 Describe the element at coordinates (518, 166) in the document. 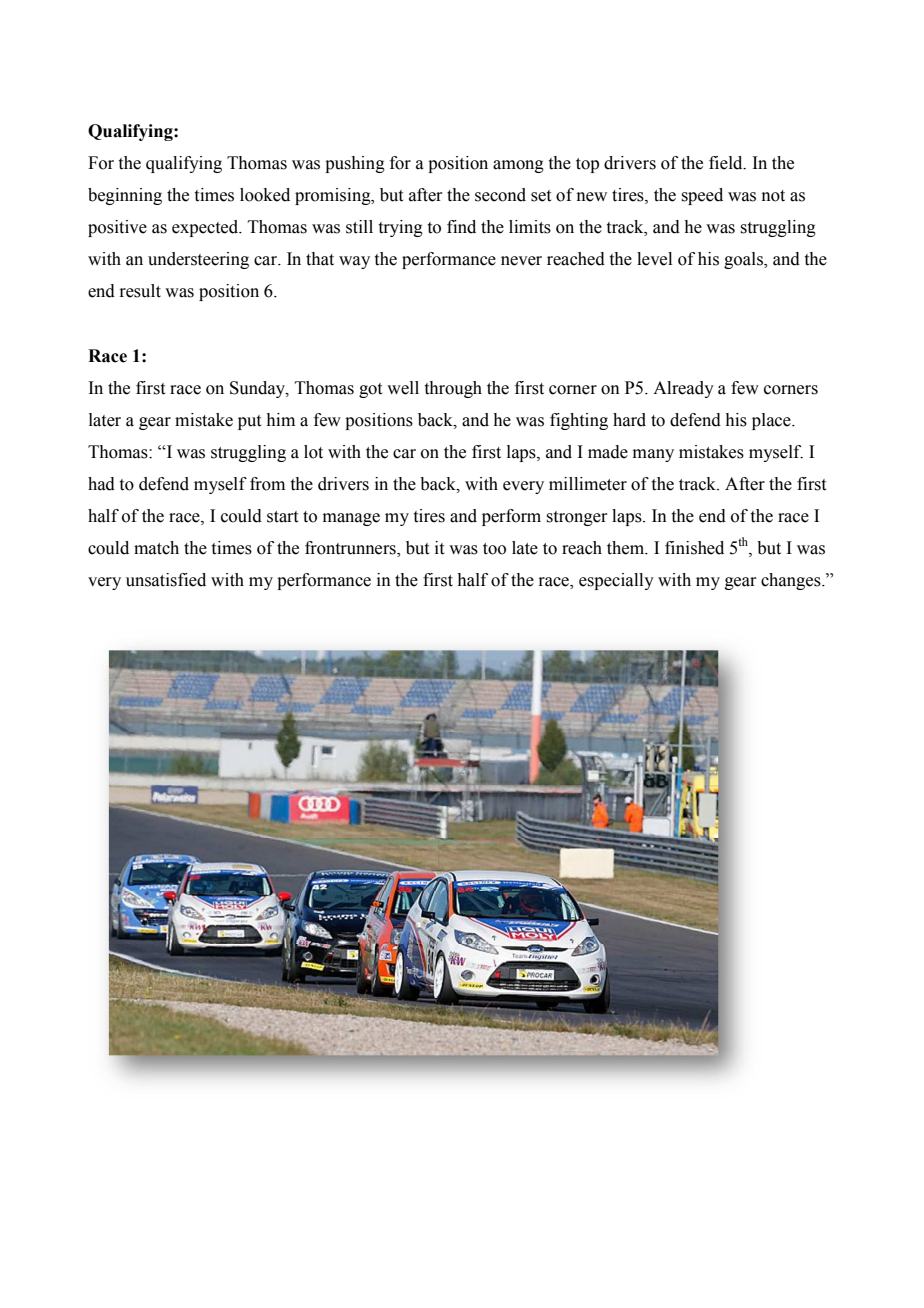

I see `among` at that location.
